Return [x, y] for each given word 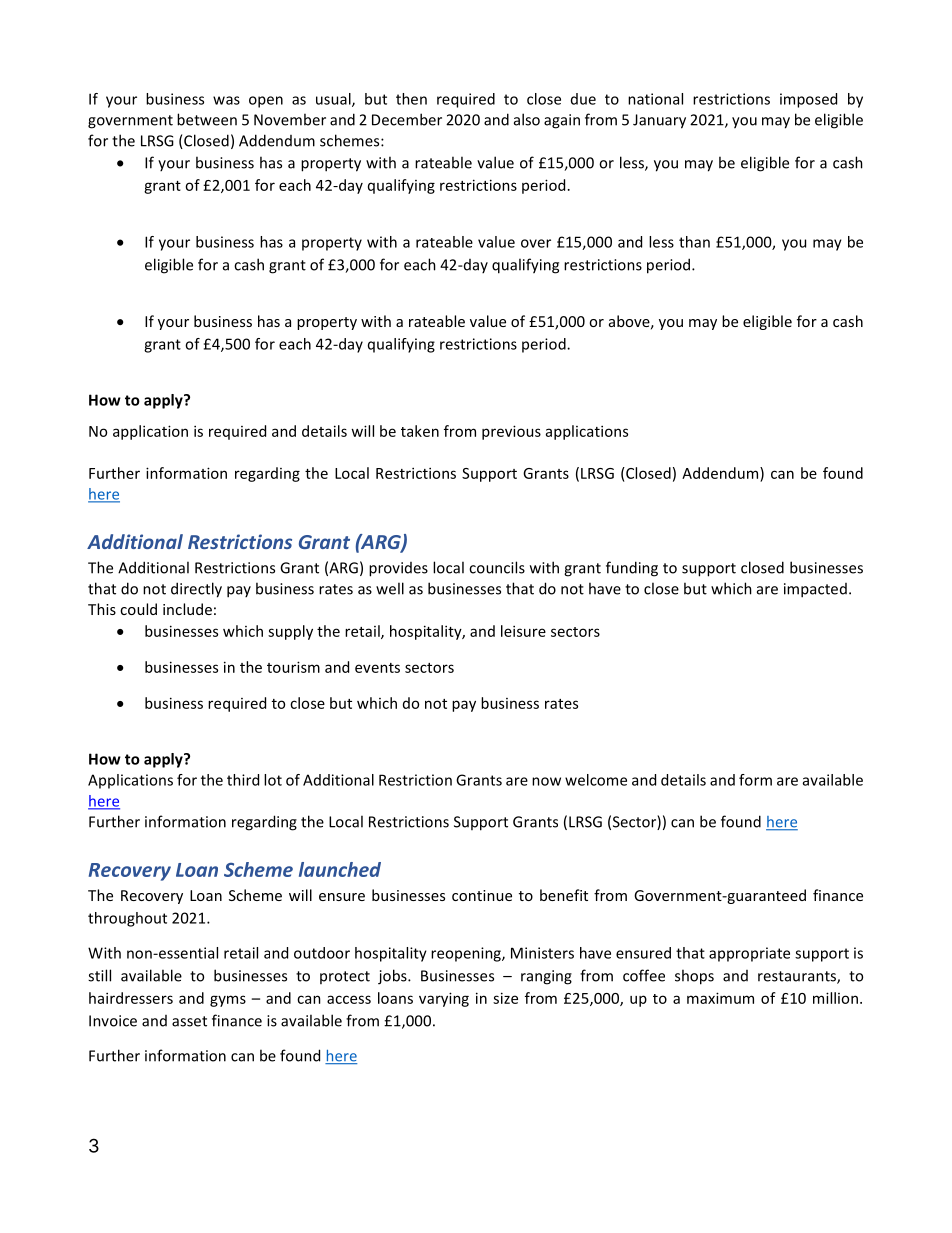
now [546, 781]
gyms [228, 1001]
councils [497, 567]
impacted [815, 590]
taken [420, 431]
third [243, 780]
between [207, 119]
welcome [596, 780]
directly [196, 590]
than [694, 242]
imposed [808, 100]
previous [511, 432]
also [527, 119]
